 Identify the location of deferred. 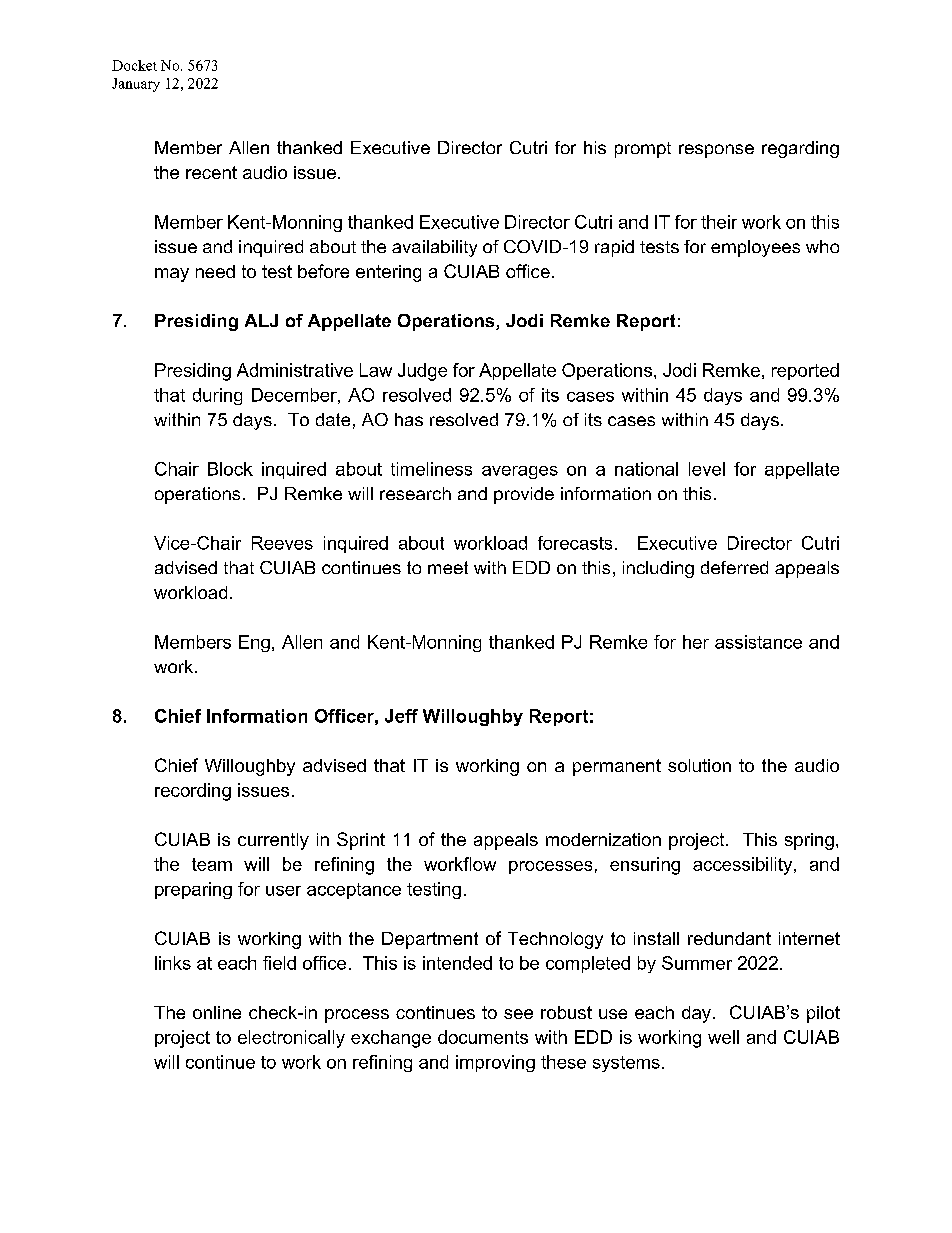
(734, 567).
